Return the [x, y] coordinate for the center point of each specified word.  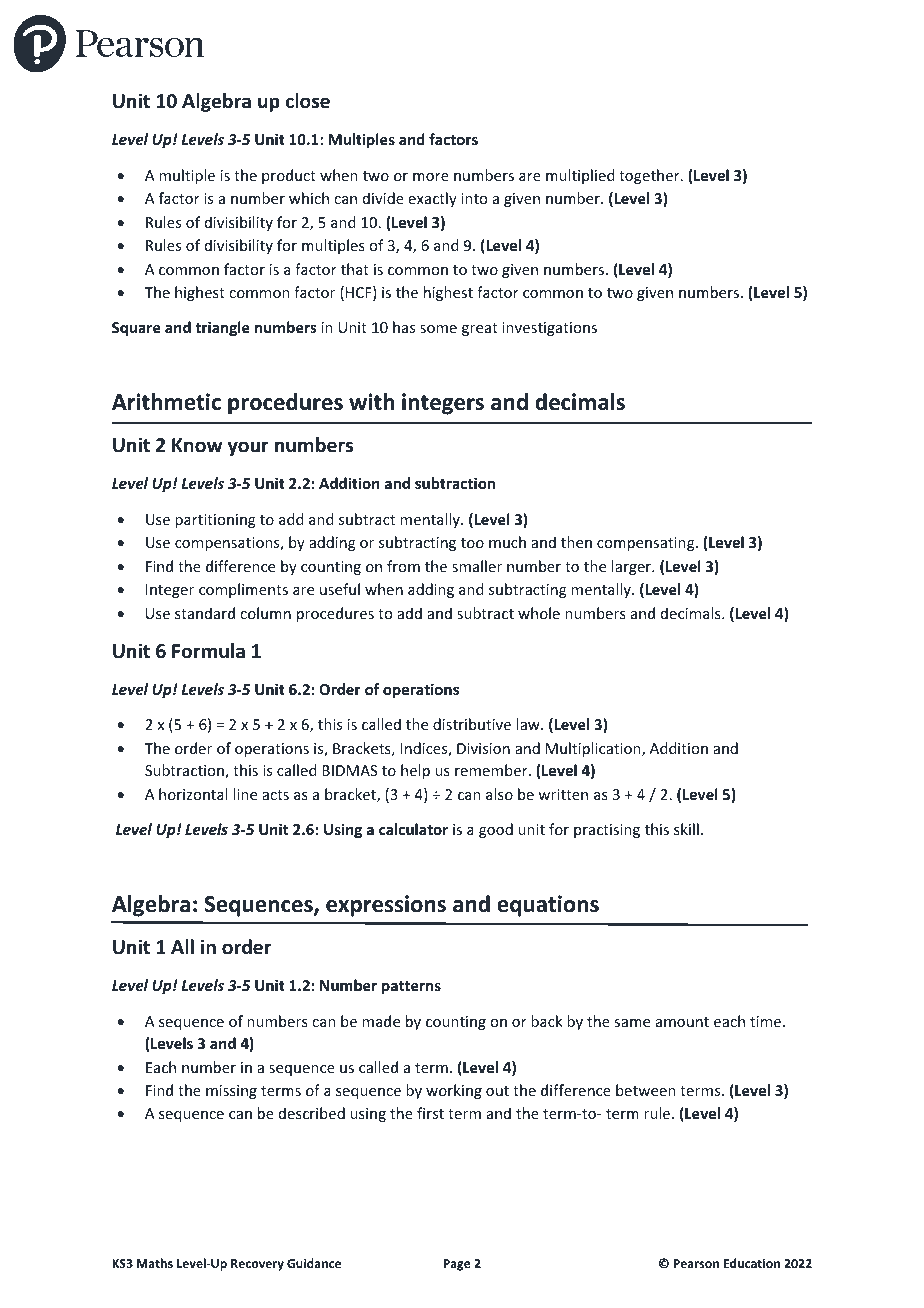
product [289, 176]
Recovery [257, 1265]
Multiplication [594, 749]
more [431, 177]
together [650, 176]
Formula [208, 651]
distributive [472, 724]
